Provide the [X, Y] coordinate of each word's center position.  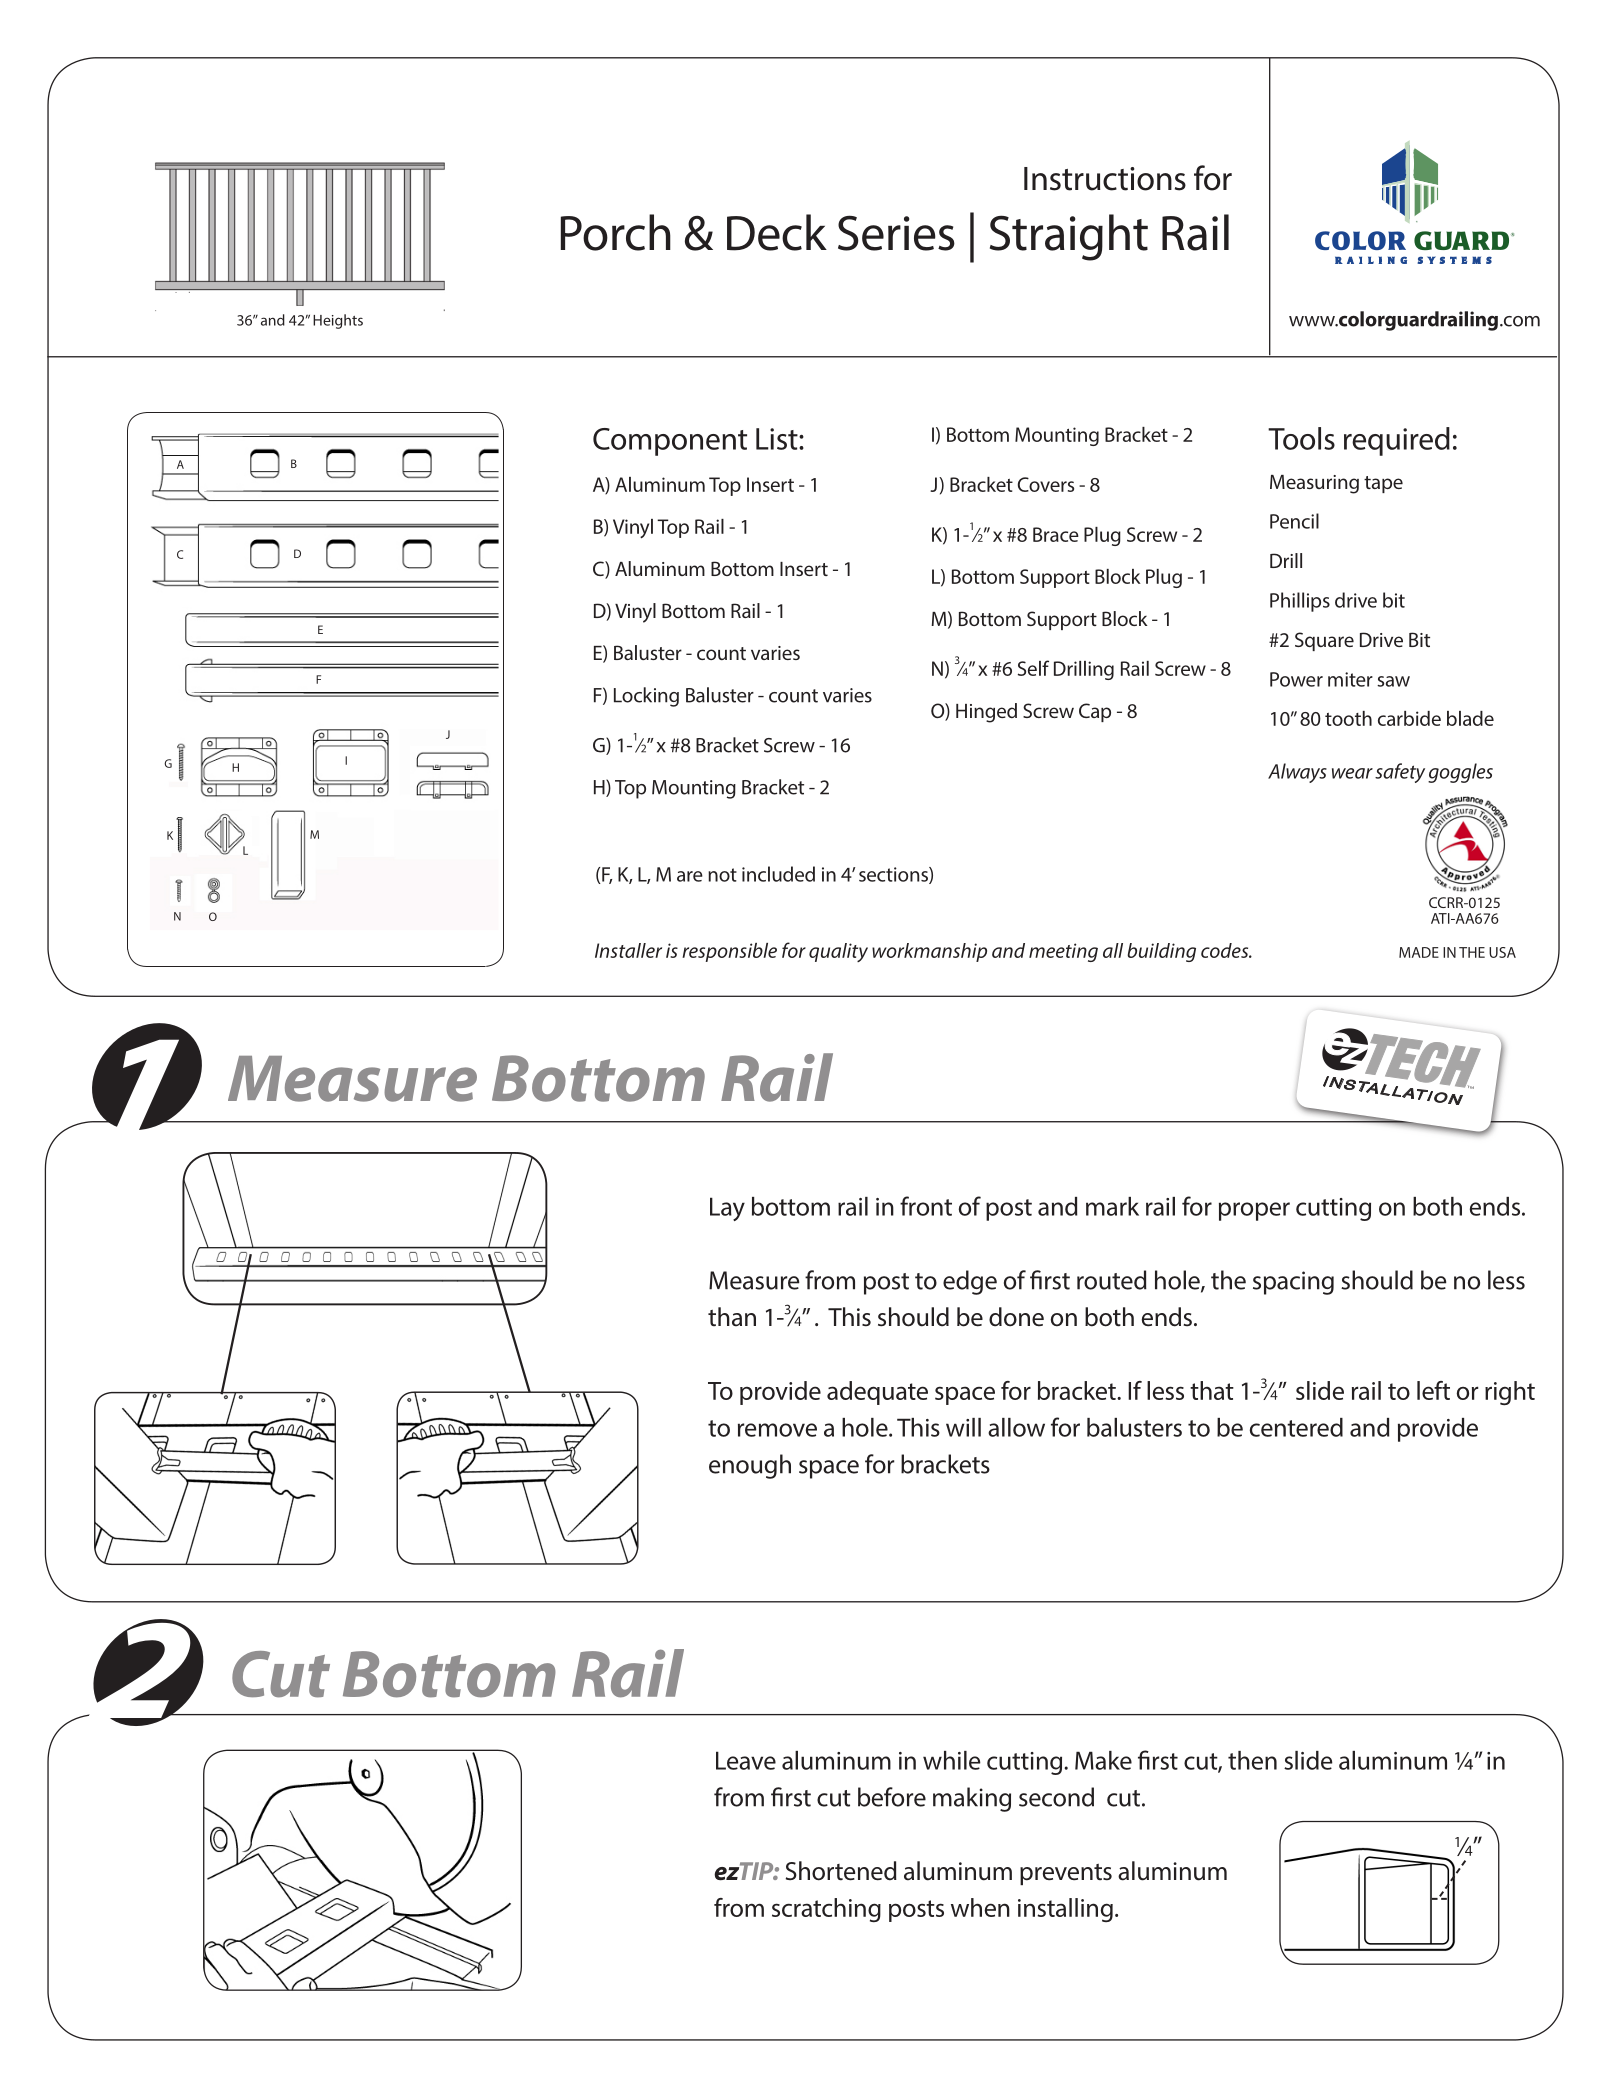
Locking [646, 697]
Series [896, 233]
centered [1296, 1427]
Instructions [1105, 179]
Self [1033, 668]
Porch [616, 232]
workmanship [929, 952]
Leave [746, 1760]
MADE [1419, 952]
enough [750, 1466]
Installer [628, 950]
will [963, 1427]
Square [1324, 641]
